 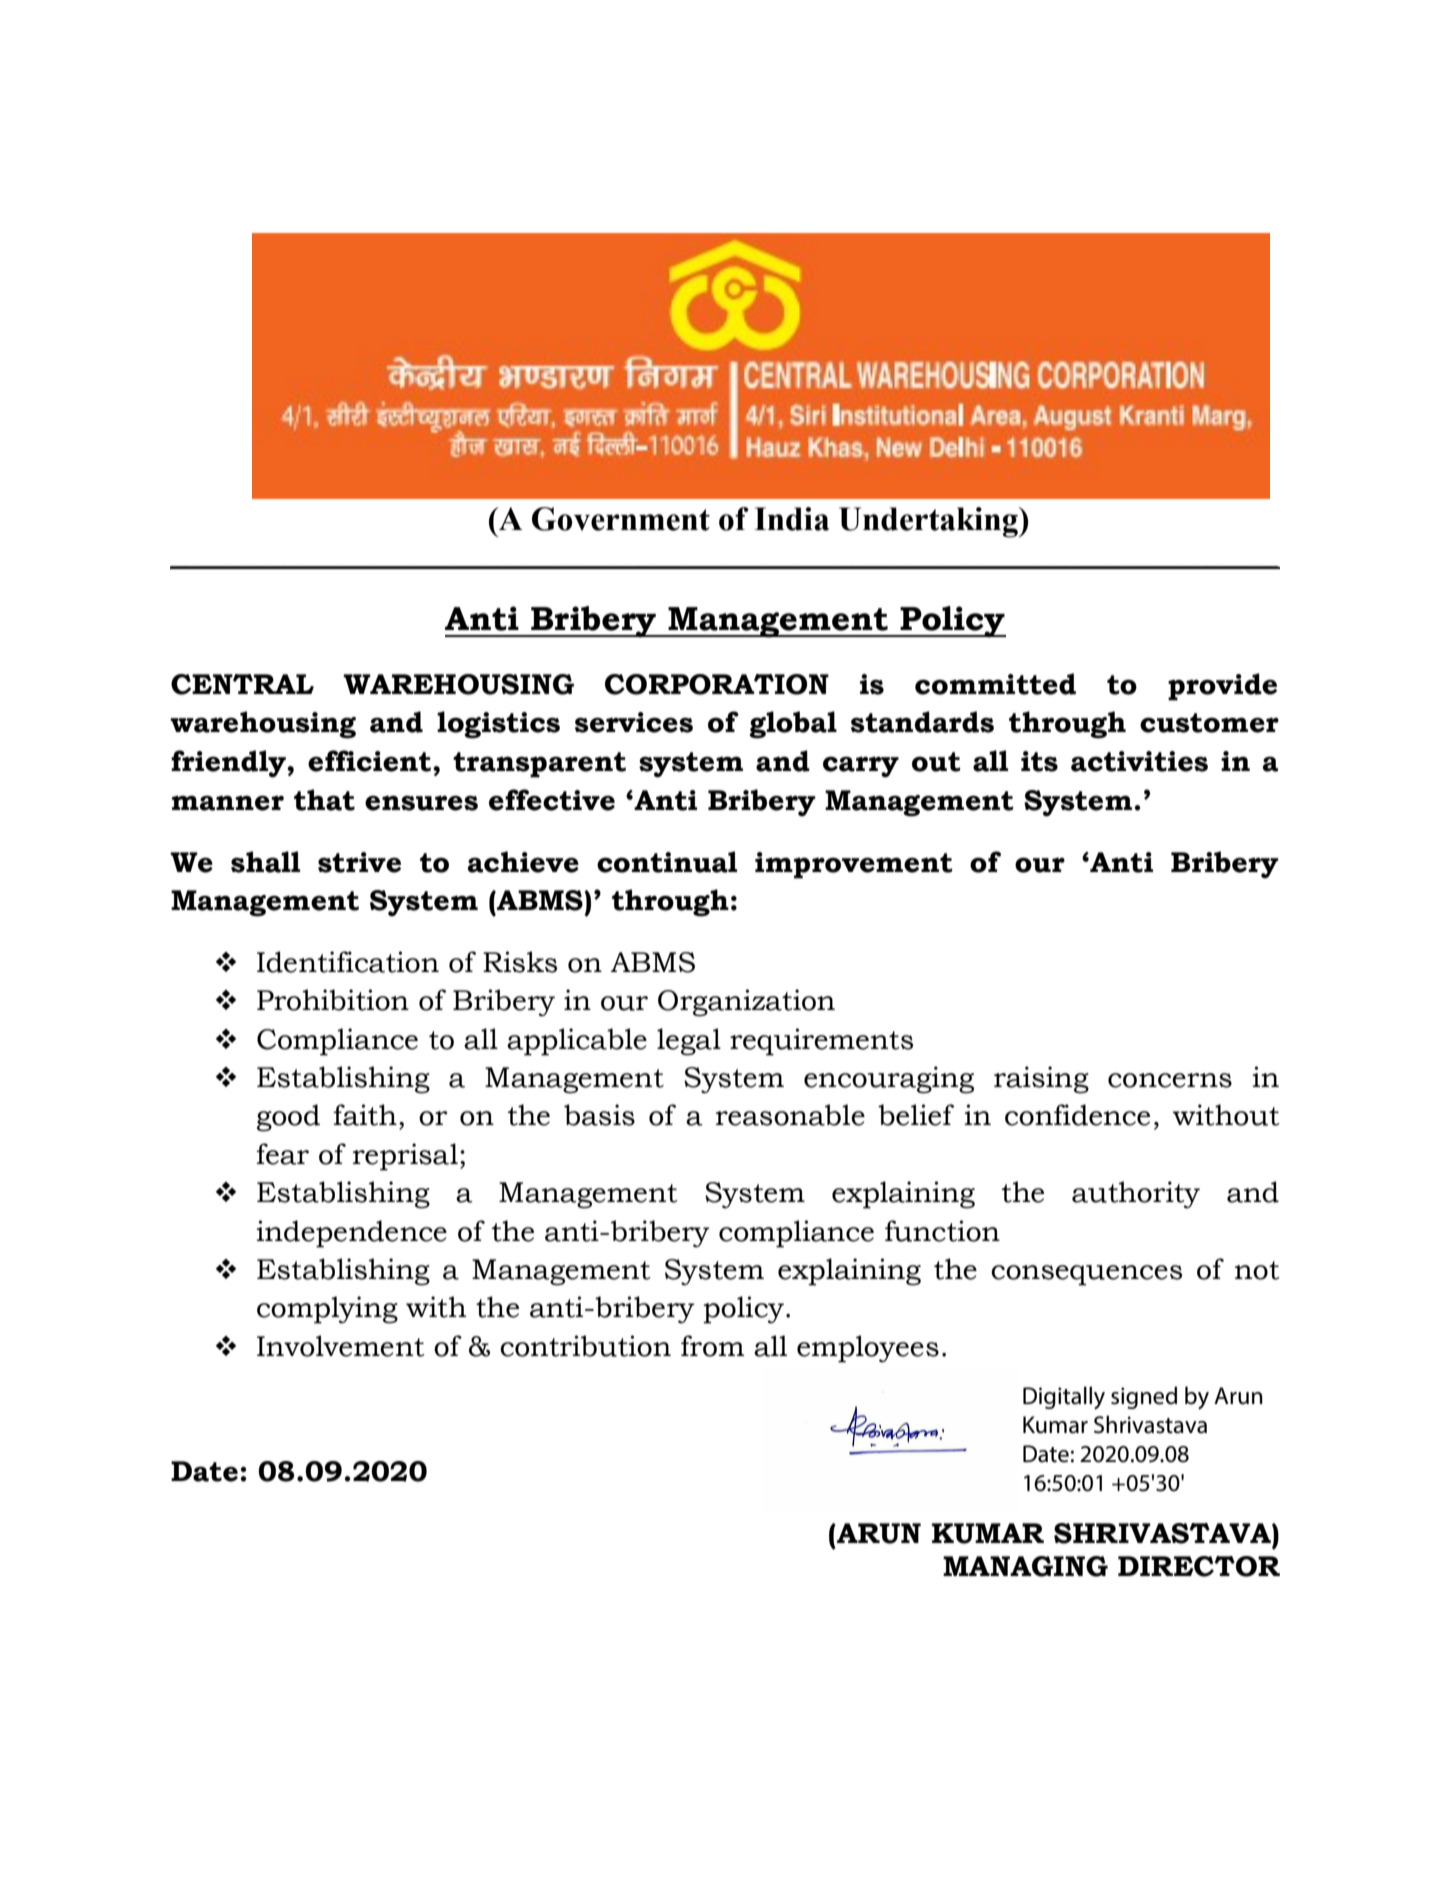 What do you see at coordinates (369, 761) in the screenshot?
I see `efficient` at bounding box center [369, 761].
